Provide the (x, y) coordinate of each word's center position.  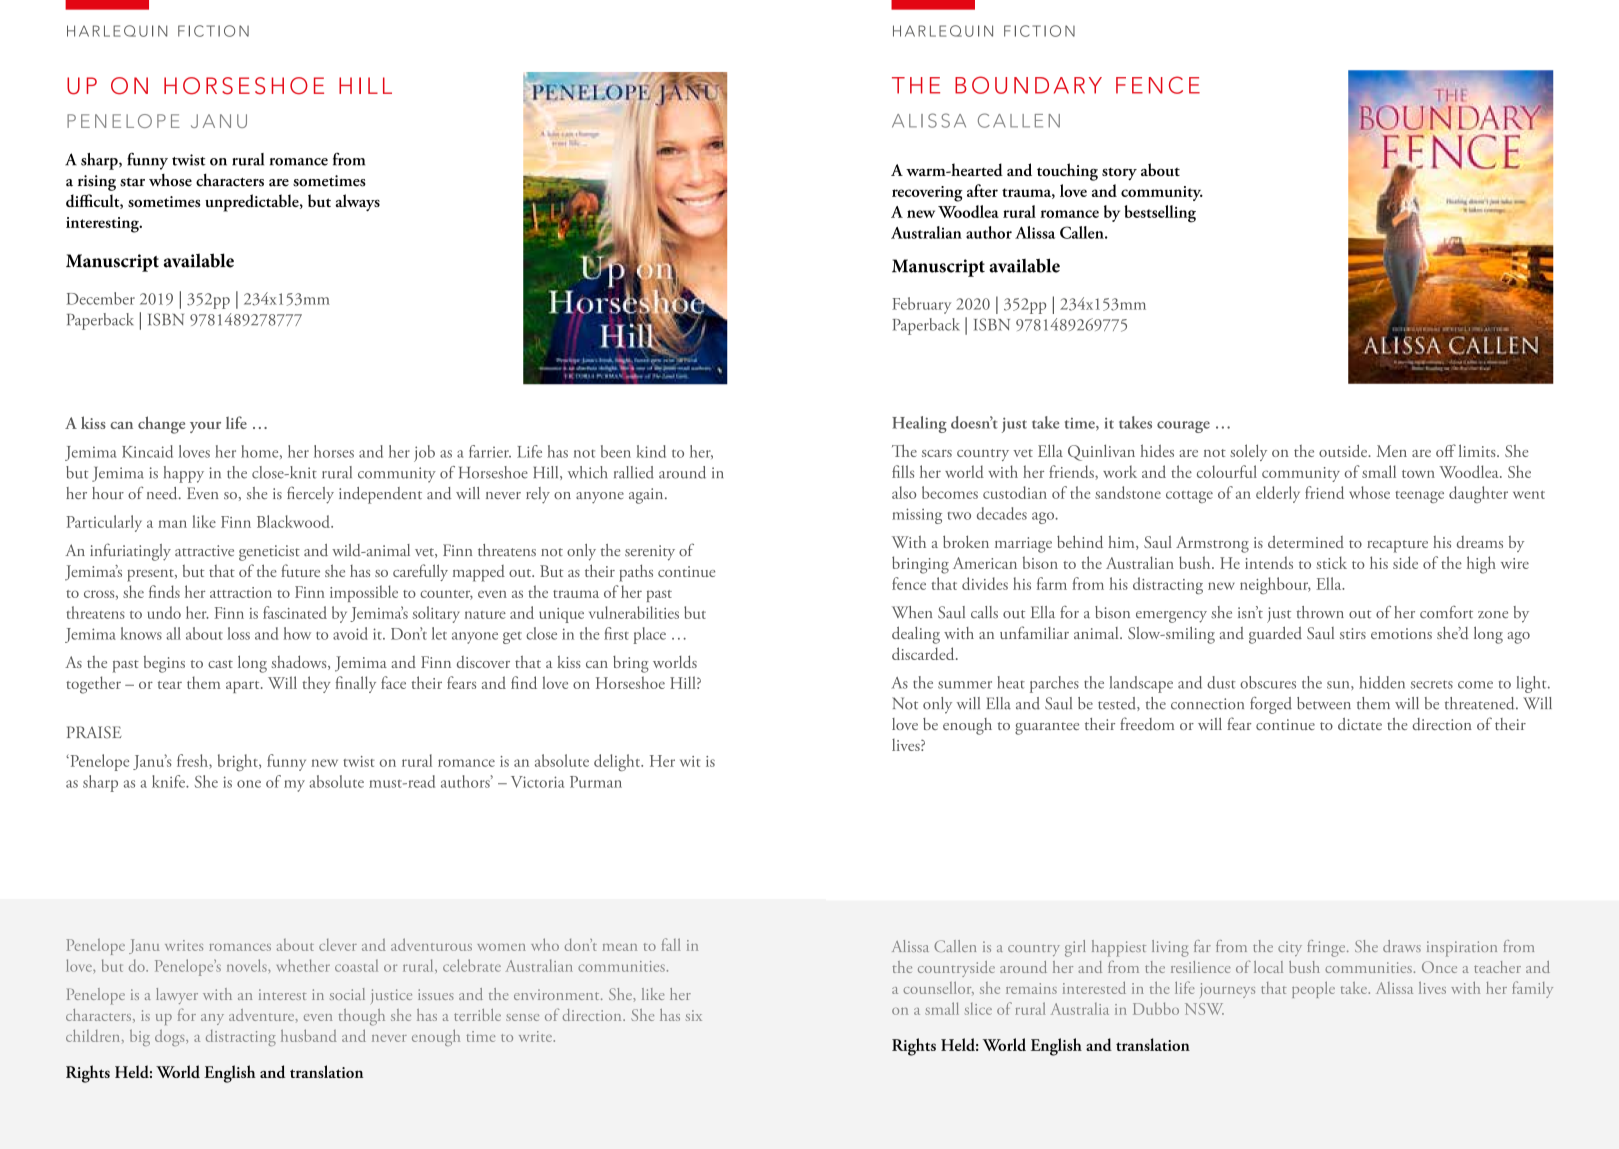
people (1313, 989)
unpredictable (253, 203)
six (694, 1015)
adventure (262, 1015)
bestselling (1160, 214)
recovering (927, 194)
